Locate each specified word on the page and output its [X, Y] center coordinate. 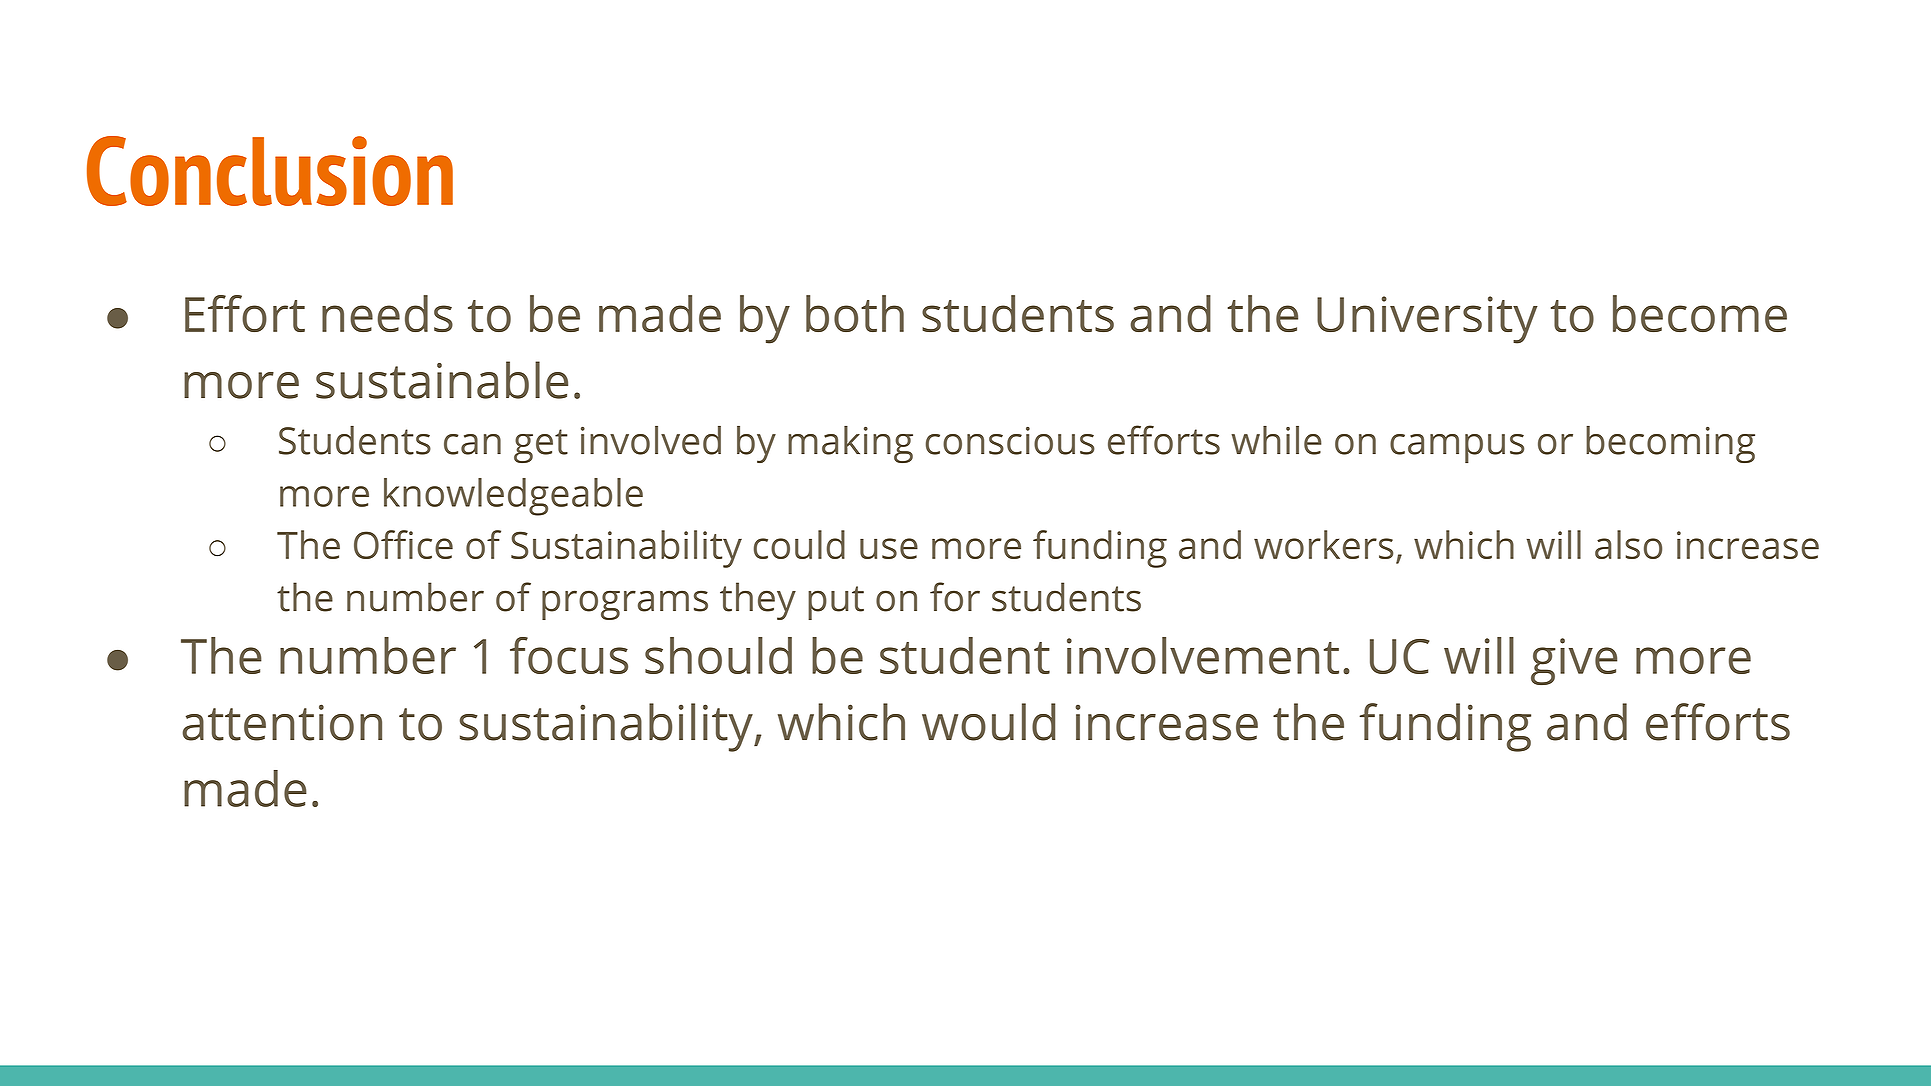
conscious [1010, 441]
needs [387, 313]
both [855, 313]
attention [282, 722]
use [889, 548]
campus [1457, 448]
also [1628, 544]
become [1700, 313]
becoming [1670, 444]
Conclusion [270, 171]
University [1427, 320]
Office [403, 544]
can [472, 444]
